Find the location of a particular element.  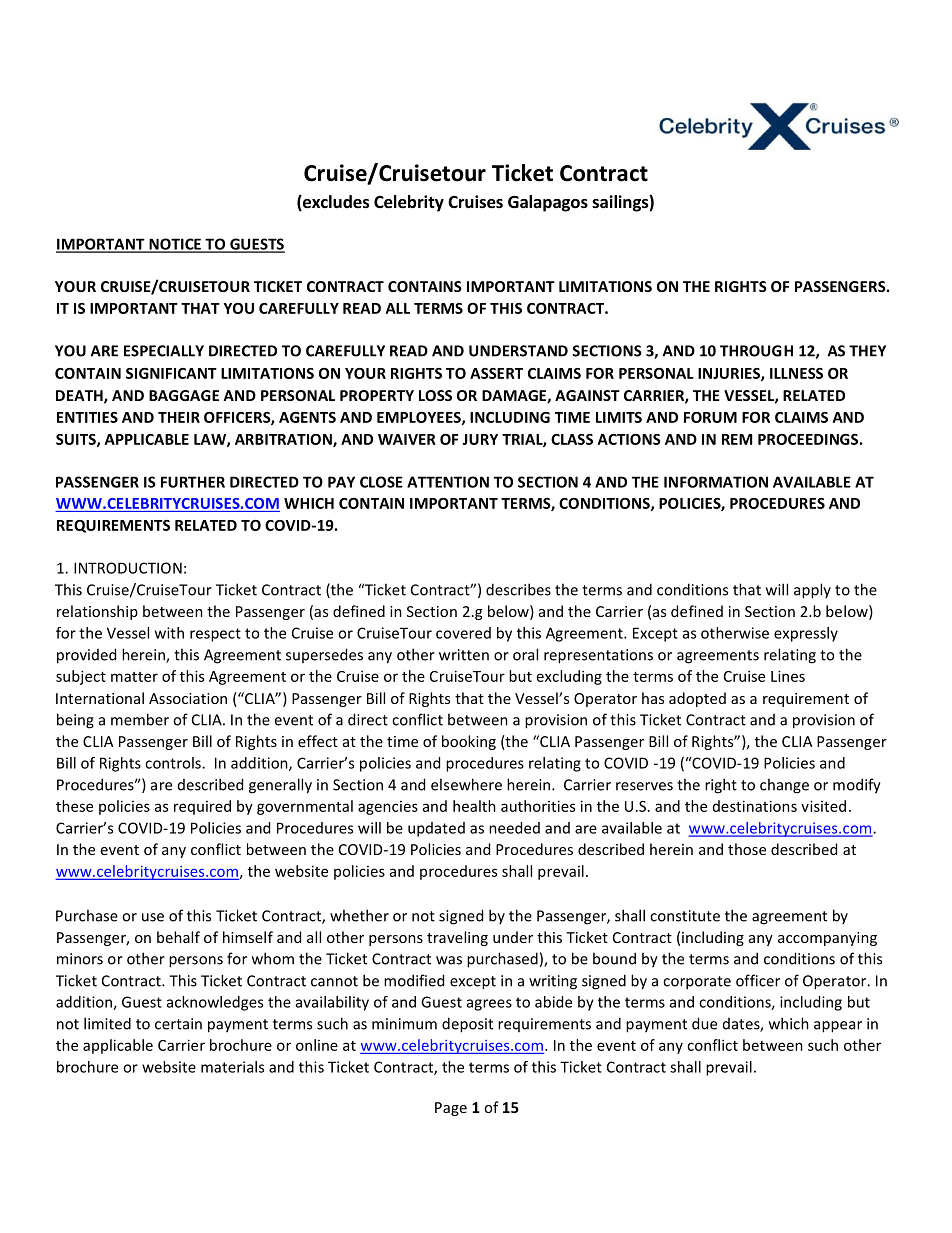

ATTENTION is located at coordinates (448, 482).
